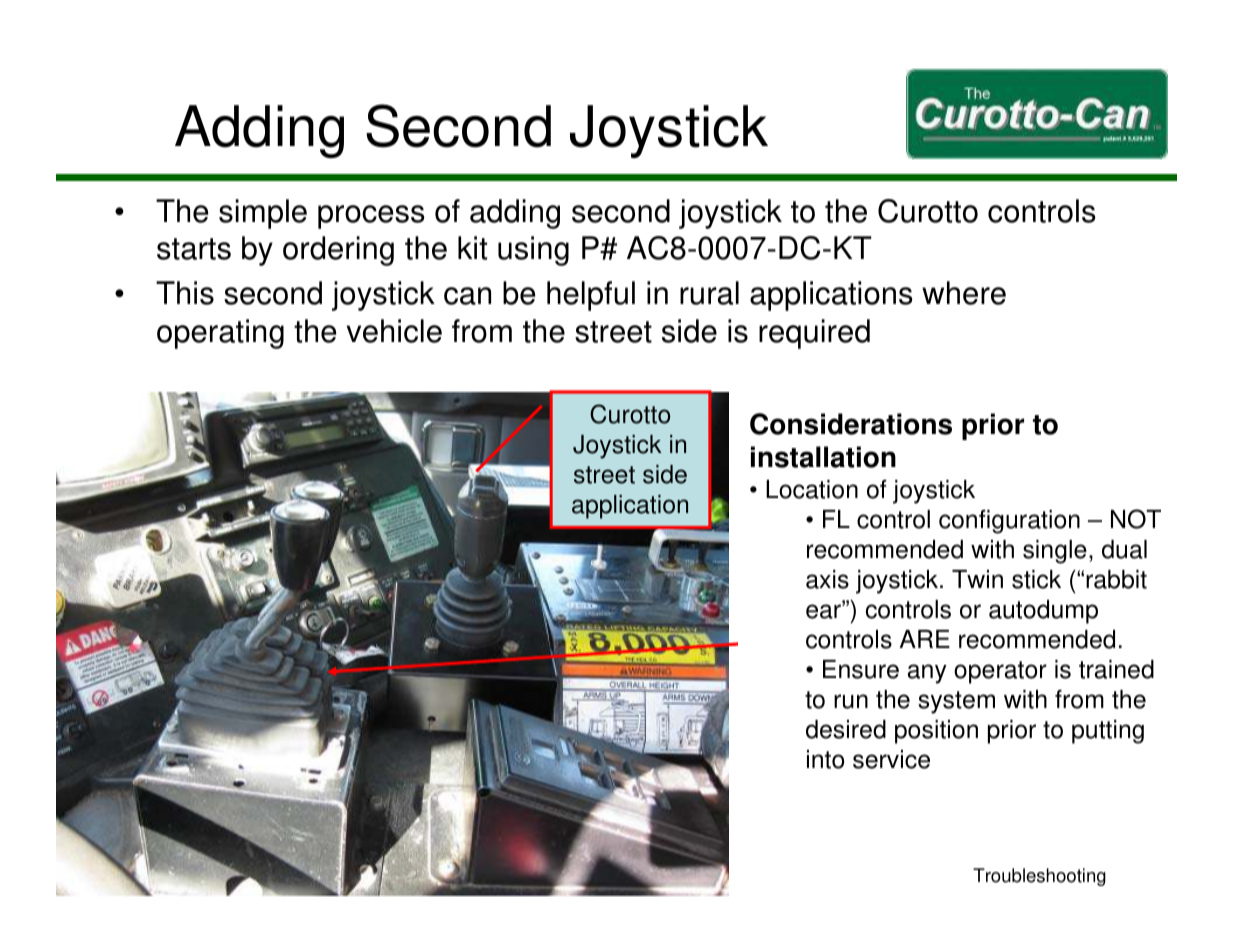 The image size is (1233, 952). I want to click on ear, so click(824, 610).
